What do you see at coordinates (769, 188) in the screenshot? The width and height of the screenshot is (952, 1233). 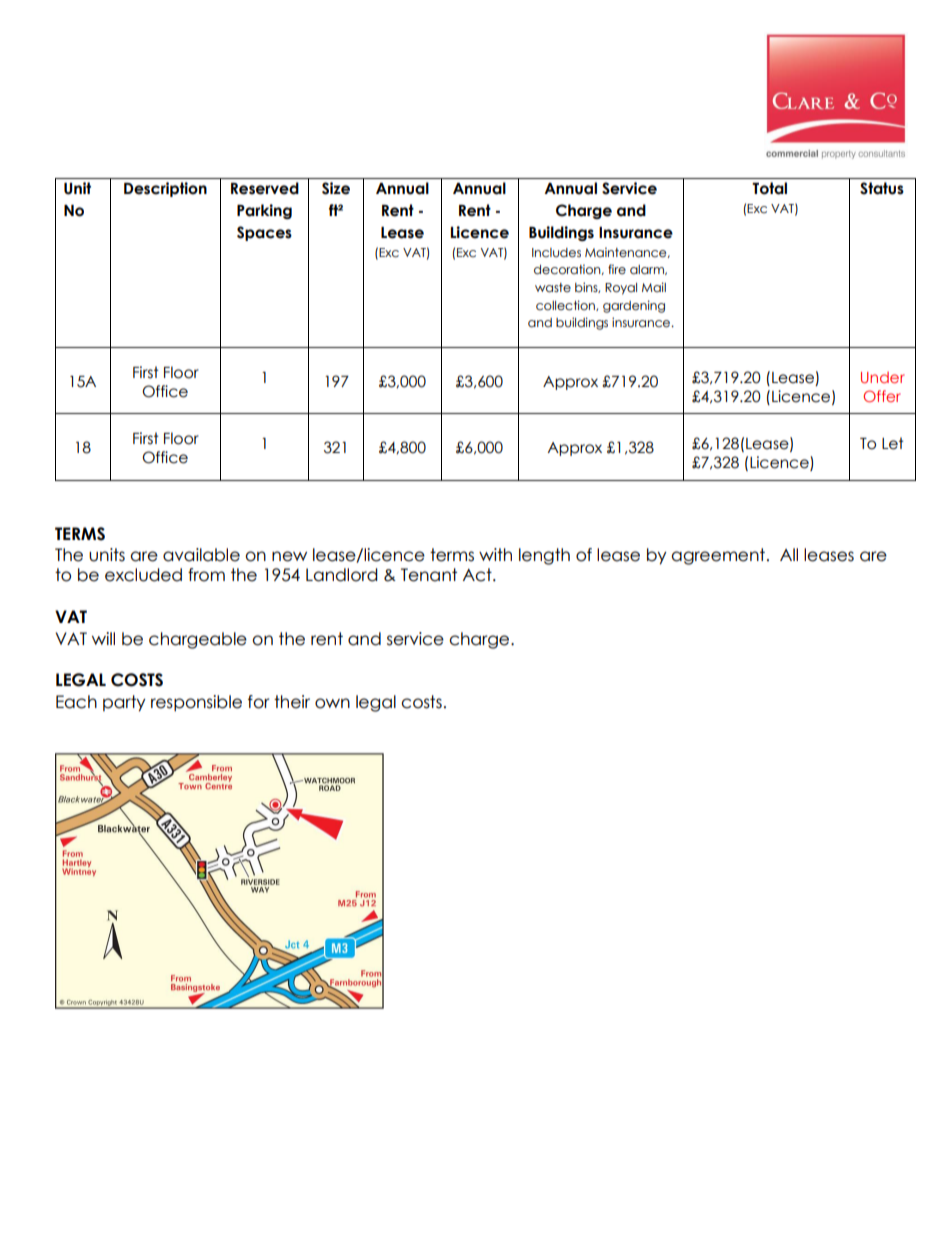 I see `Total` at bounding box center [769, 188].
